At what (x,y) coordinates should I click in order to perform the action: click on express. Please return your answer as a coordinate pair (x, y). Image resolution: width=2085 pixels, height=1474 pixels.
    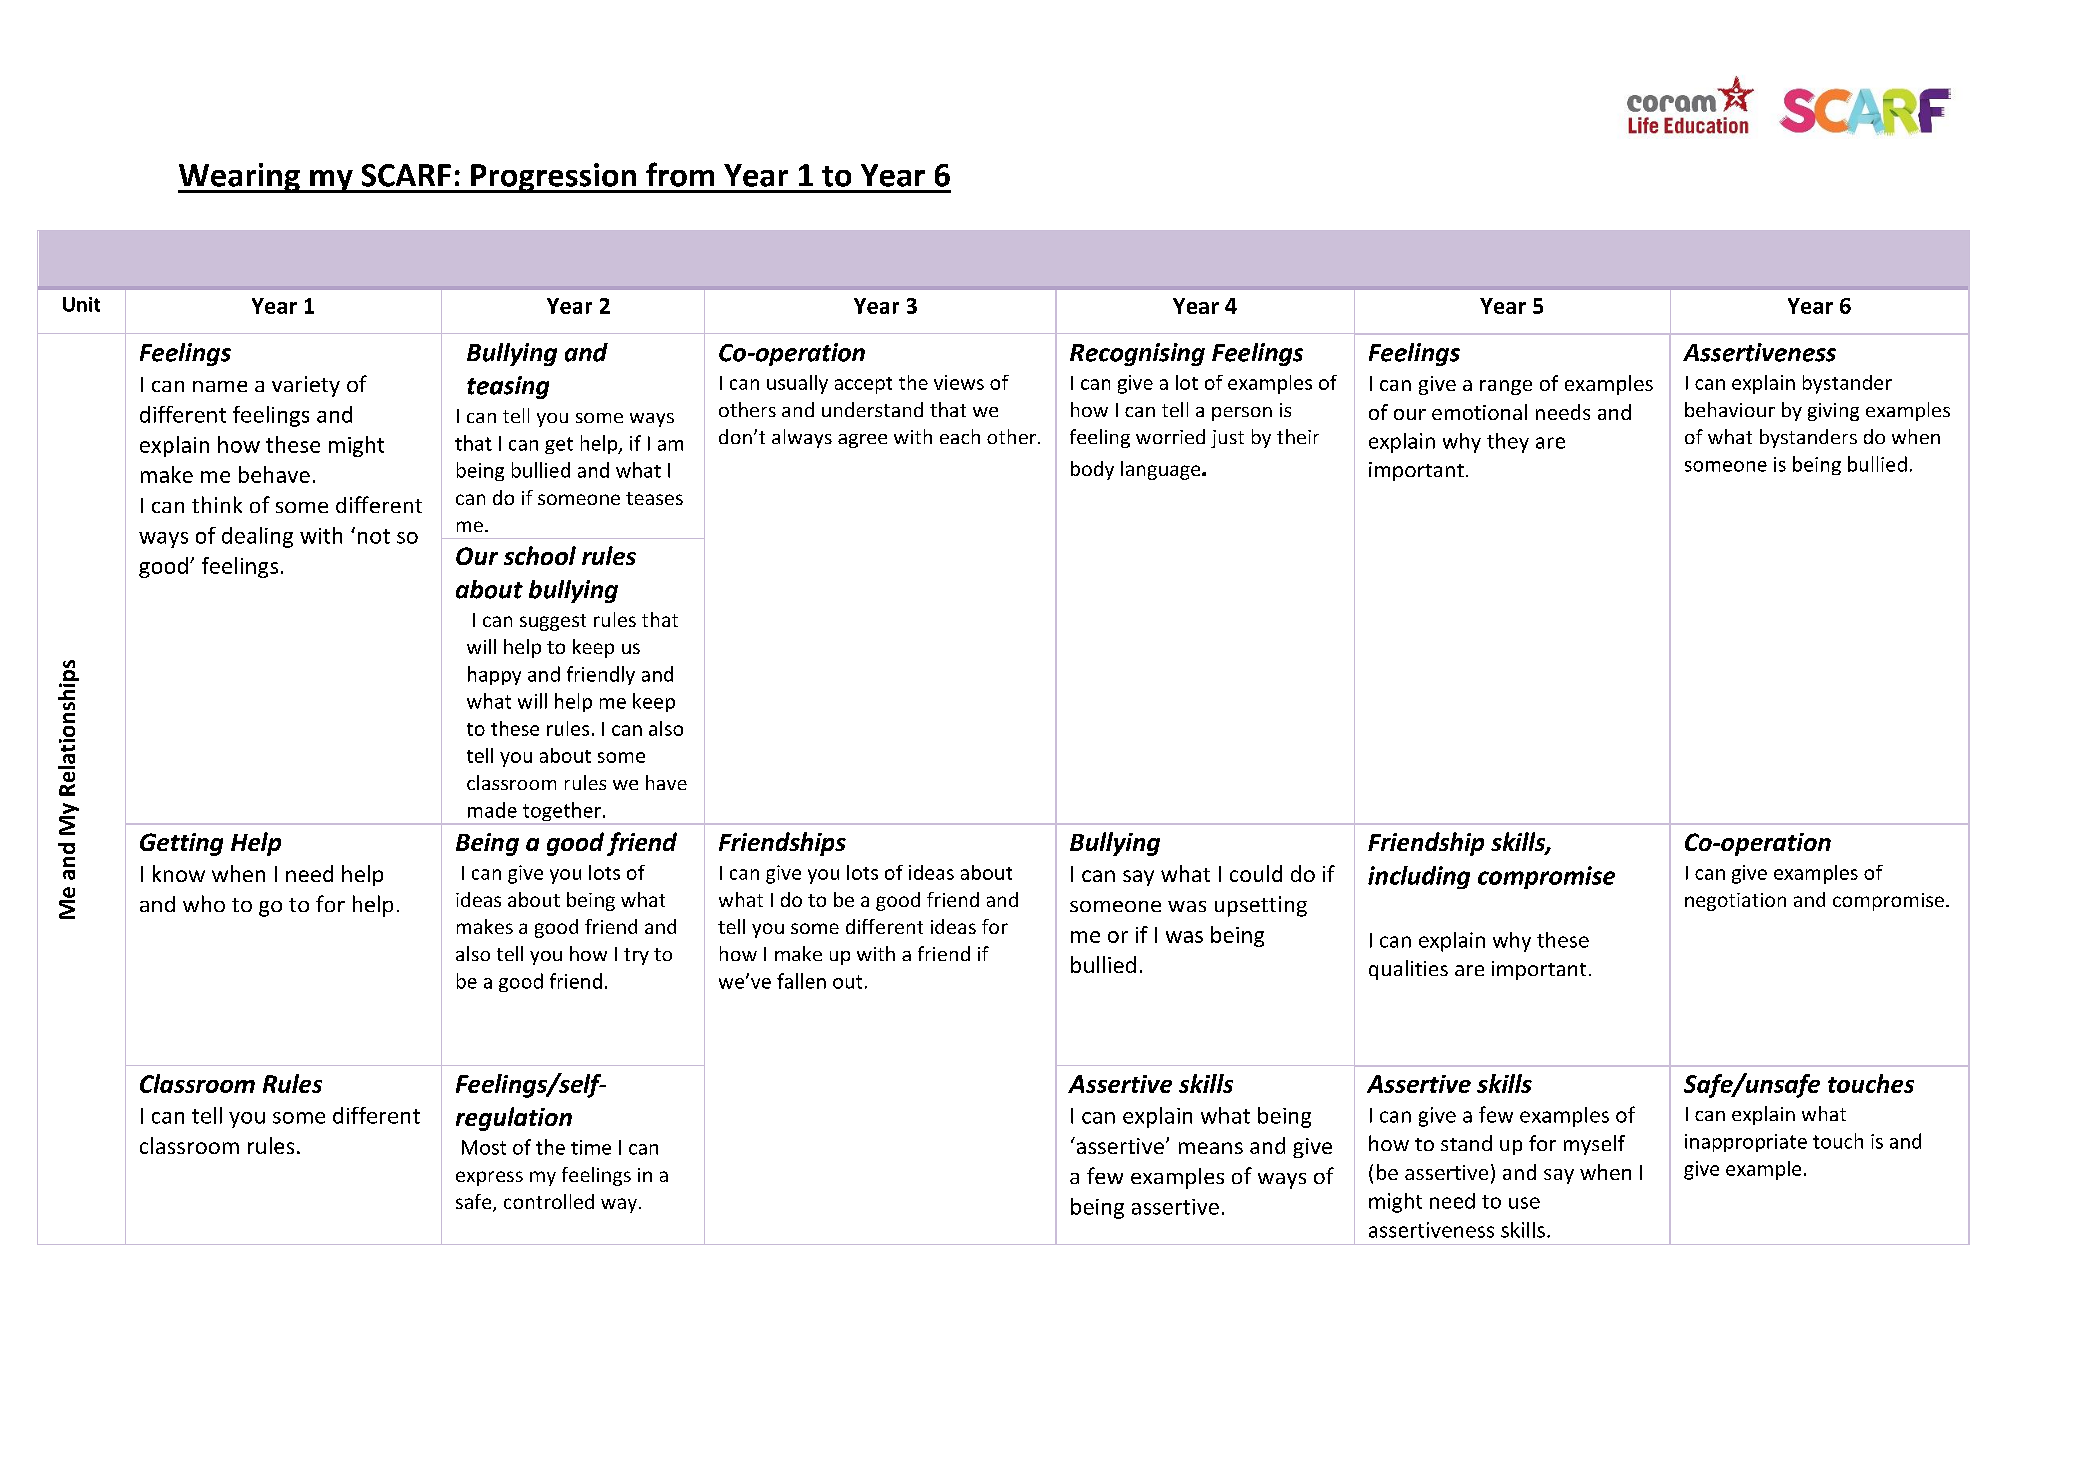
    Looking at the image, I should click on (489, 1178).
